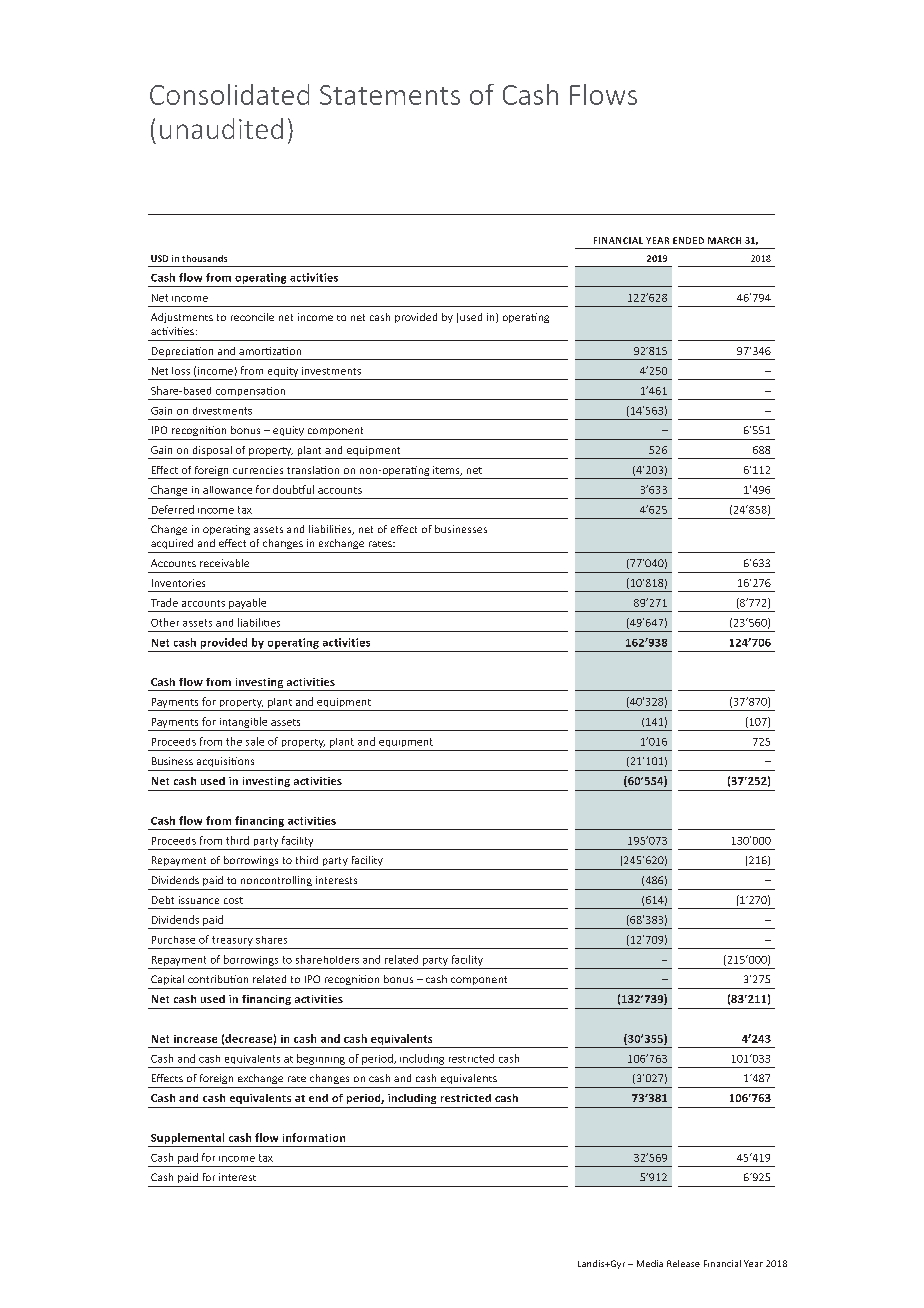  I want to click on information, so click(314, 1137).
